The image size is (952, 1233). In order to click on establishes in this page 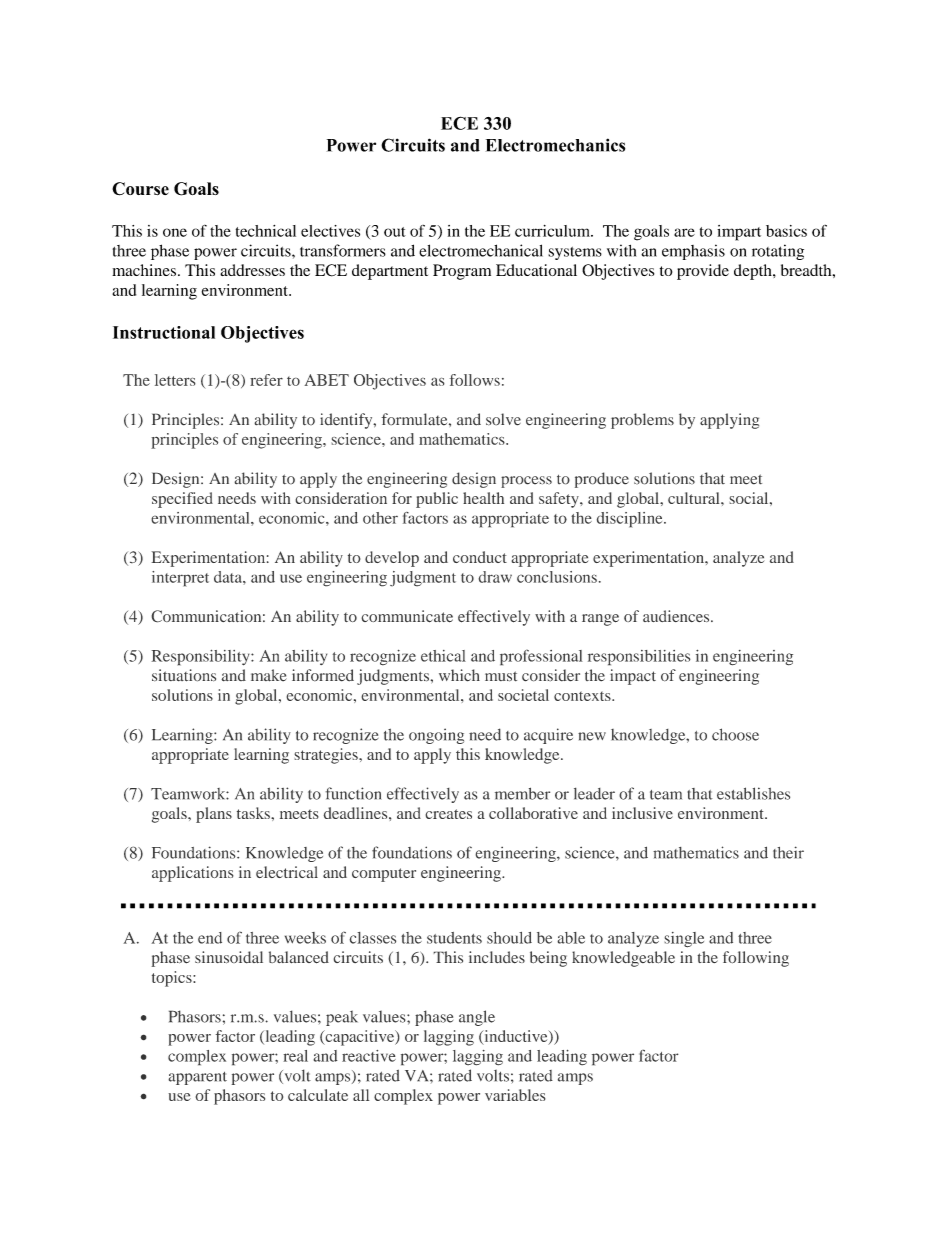, I will do `click(753, 793)`.
